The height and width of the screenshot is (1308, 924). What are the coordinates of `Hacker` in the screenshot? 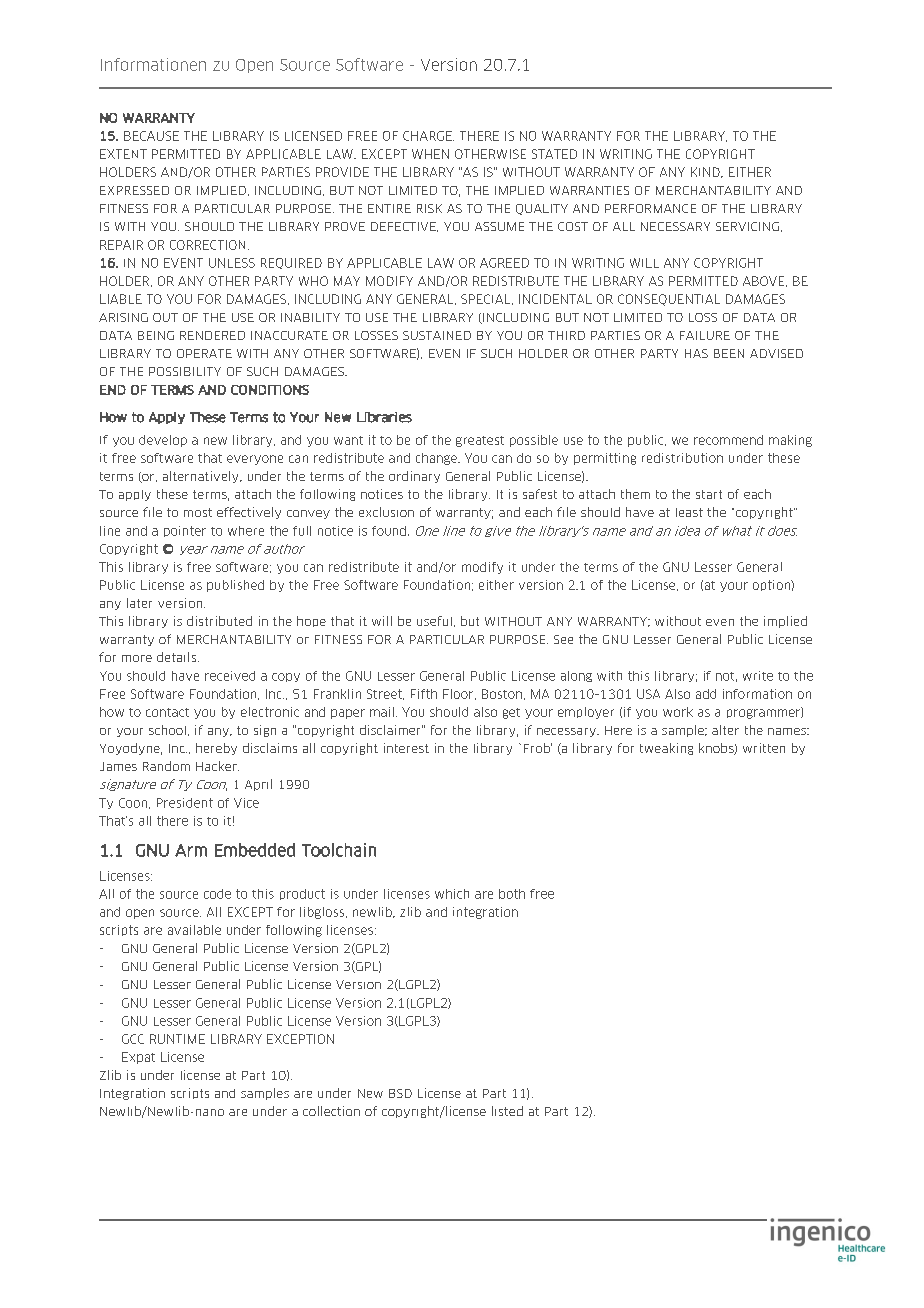 It's located at (217, 766).
